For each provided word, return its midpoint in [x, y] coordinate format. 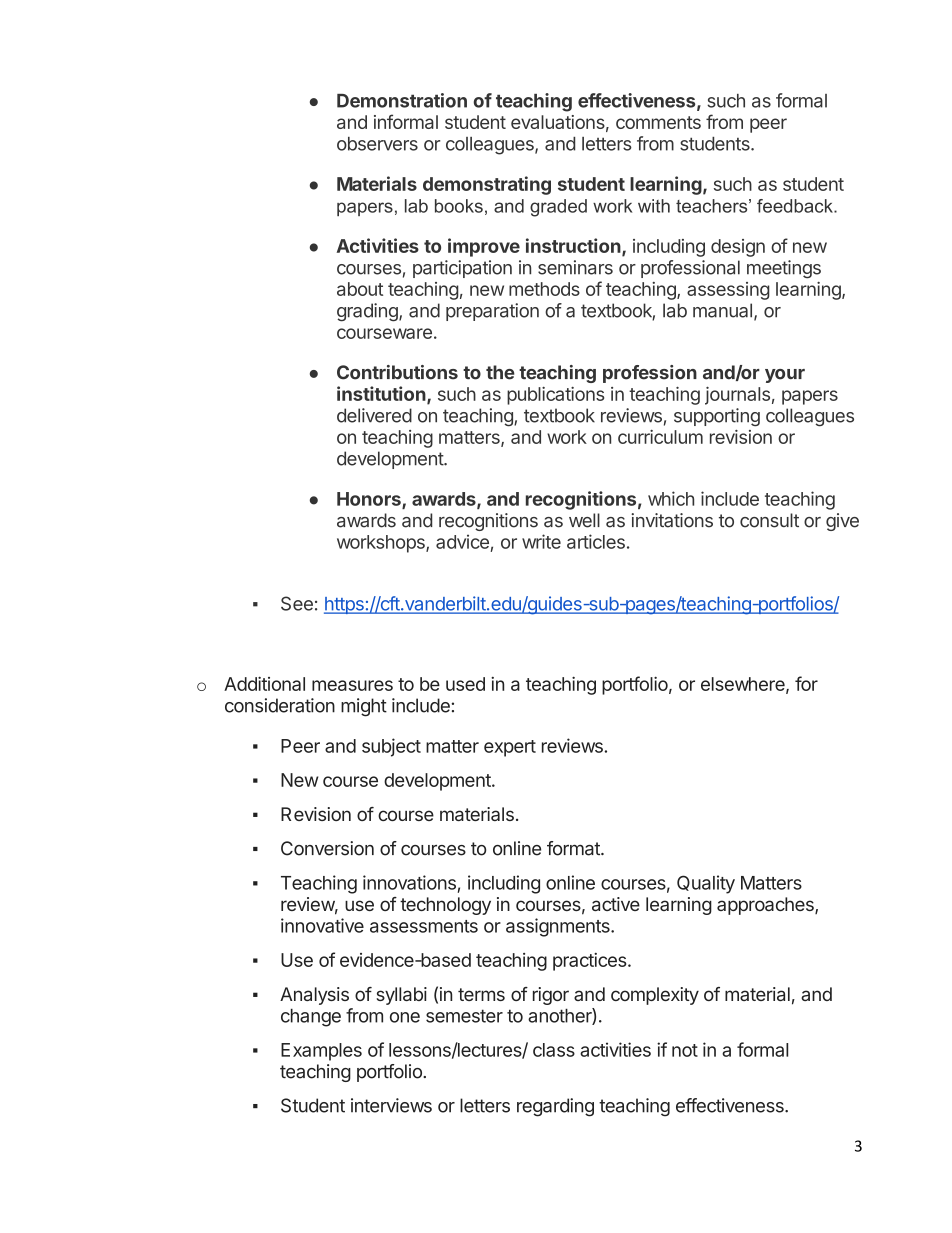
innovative [322, 925]
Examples [321, 1052]
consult [769, 520]
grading [368, 312]
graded [558, 208]
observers [377, 144]
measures [352, 685]
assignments [559, 927]
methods [544, 289]
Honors [370, 500]
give [842, 522]
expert [510, 748]
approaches [766, 906]
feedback [796, 206]
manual [722, 310]
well [584, 520]
